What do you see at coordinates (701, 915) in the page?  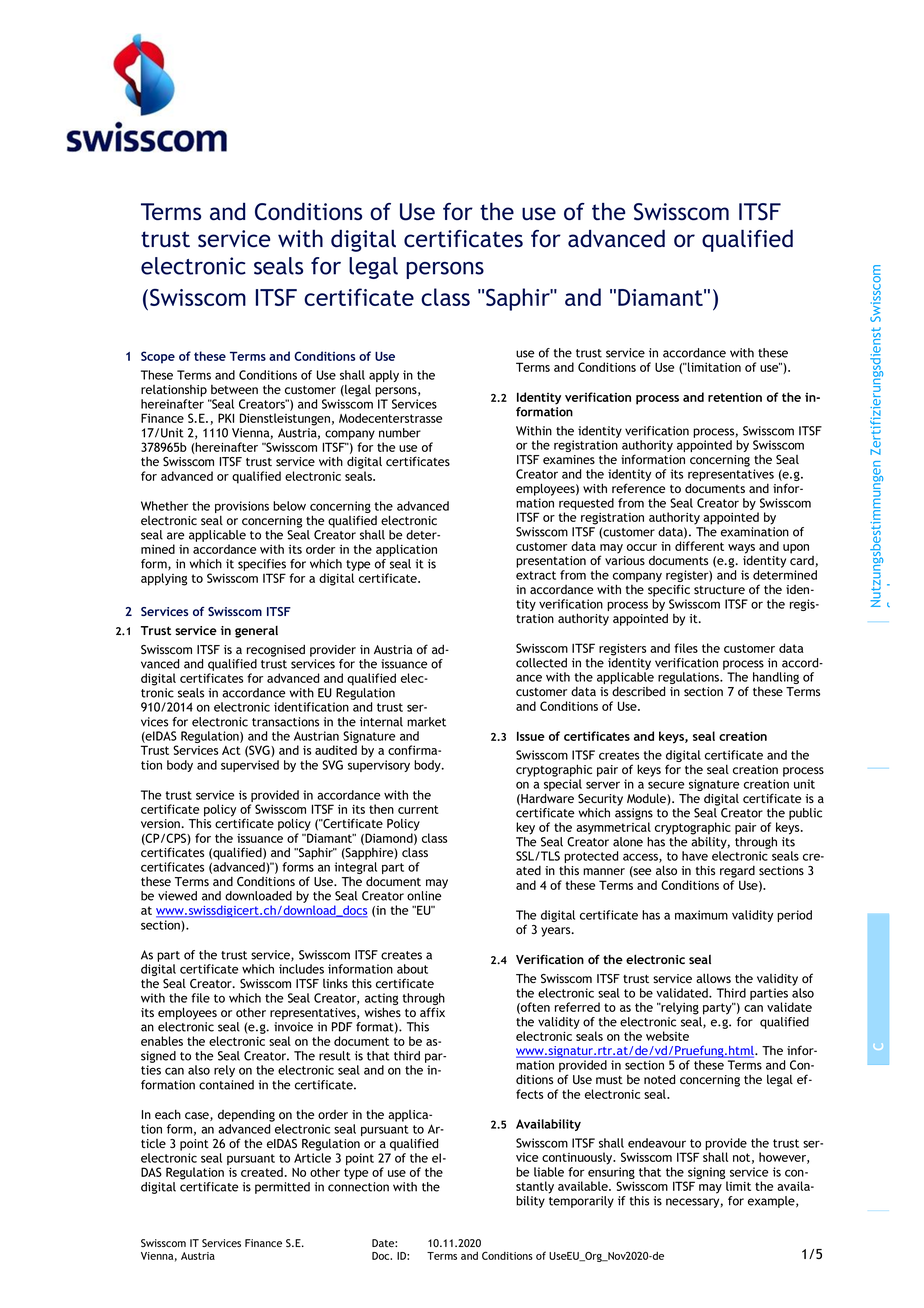 I see `maximum` at bounding box center [701, 915].
